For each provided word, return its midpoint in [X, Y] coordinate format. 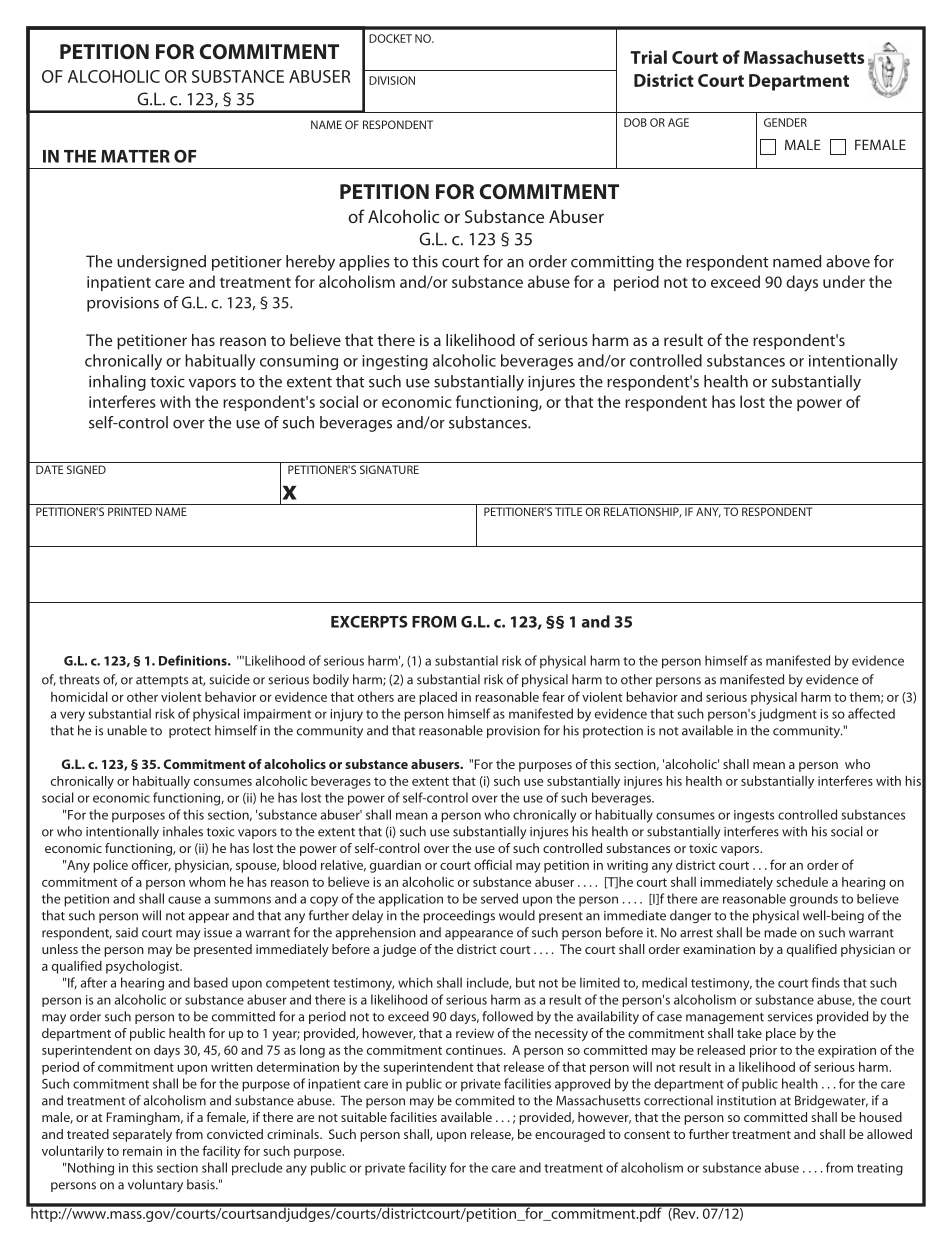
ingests [754, 816]
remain [142, 1151]
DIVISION [392, 80]
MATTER [135, 156]
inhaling [117, 383]
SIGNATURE [389, 469]
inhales [183, 831]
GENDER [785, 122]
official [493, 864]
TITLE [568, 511]
